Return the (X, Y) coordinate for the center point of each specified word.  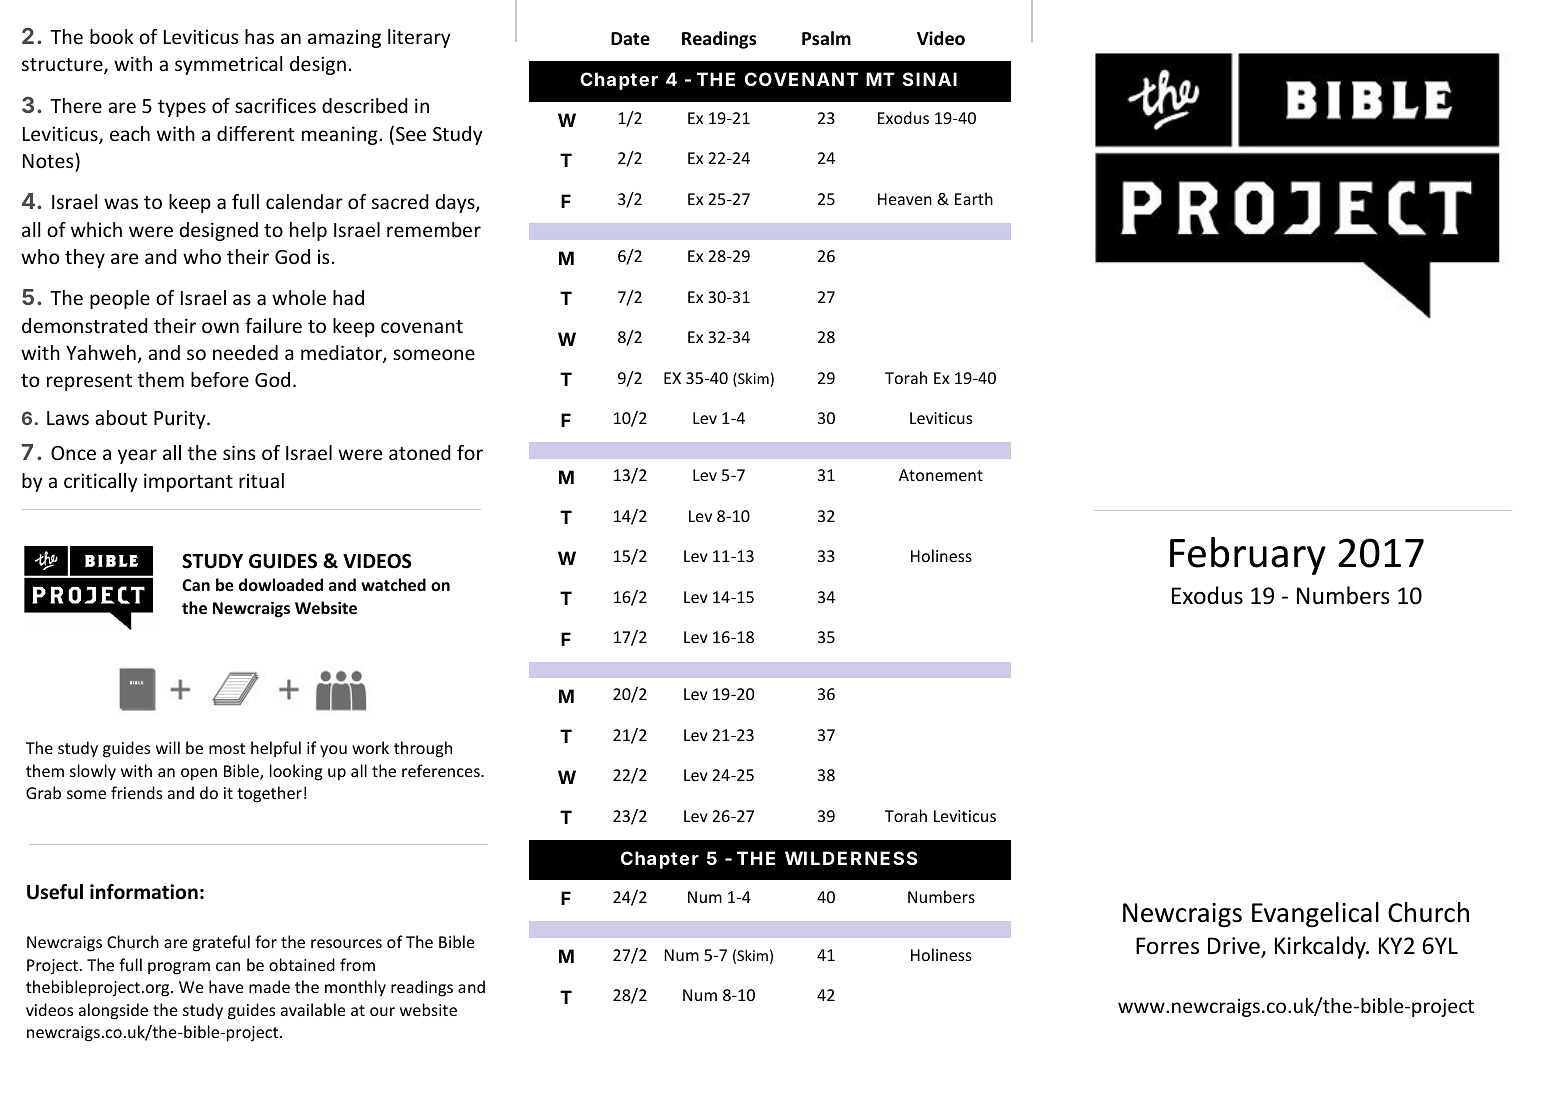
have (226, 986)
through (423, 749)
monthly (355, 988)
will (168, 747)
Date (630, 39)
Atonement (941, 475)
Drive (1235, 947)
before (220, 379)
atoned (420, 452)
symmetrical (228, 65)
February (1248, 556)
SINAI (930, 79)
